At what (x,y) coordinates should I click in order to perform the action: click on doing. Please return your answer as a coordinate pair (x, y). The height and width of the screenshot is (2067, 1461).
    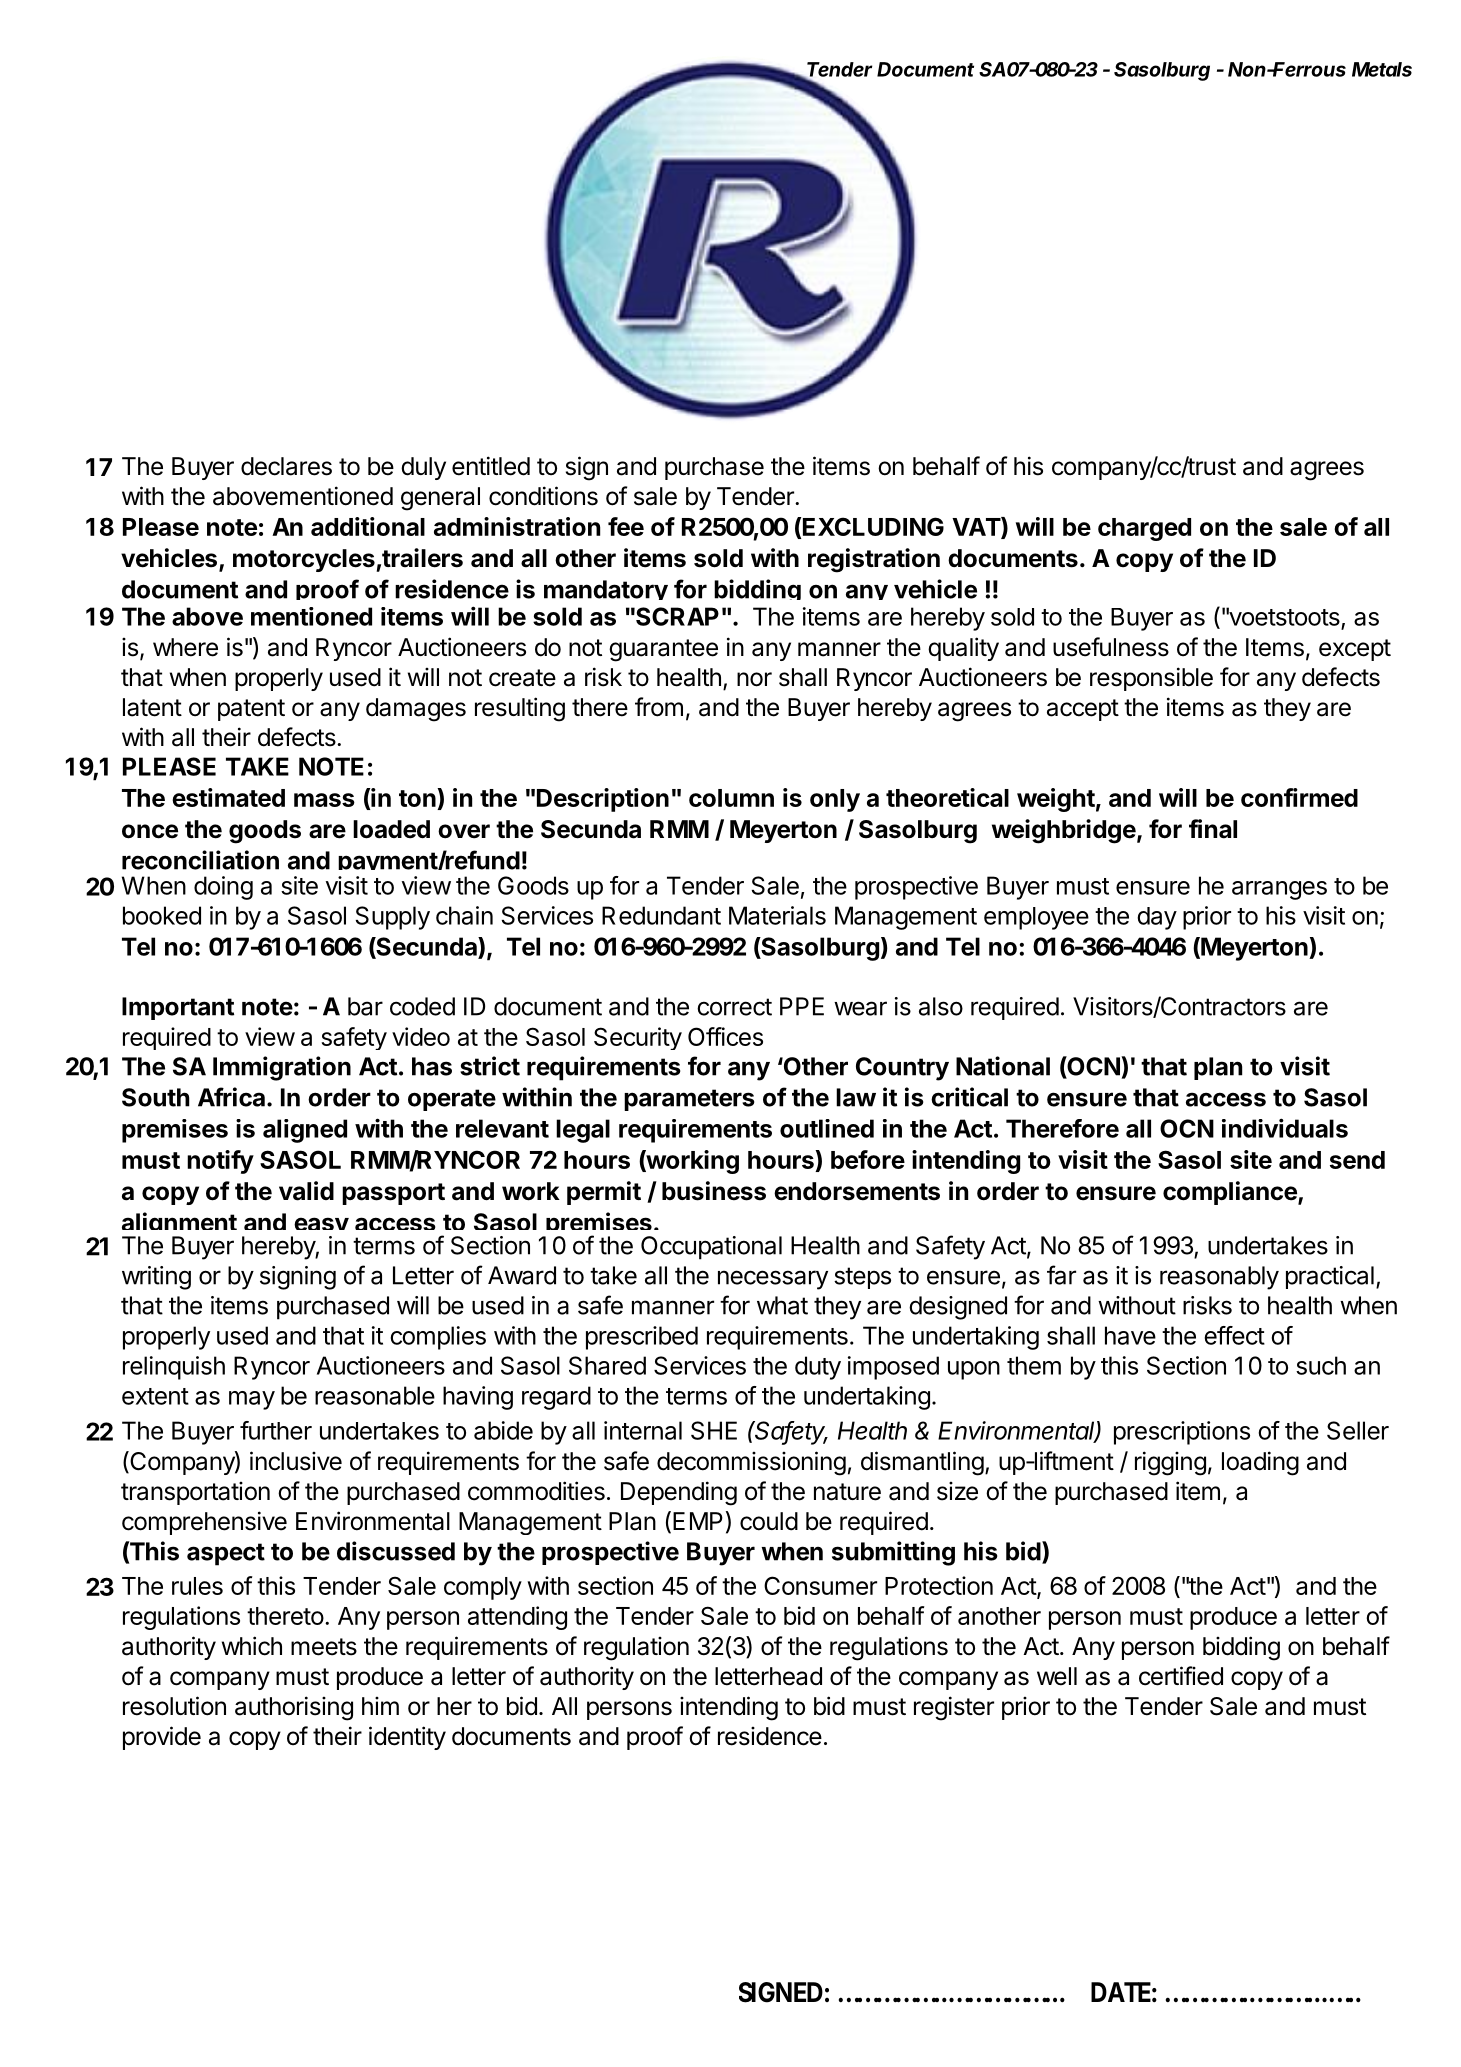
    Looking at the image, I should click on (223, 888).
